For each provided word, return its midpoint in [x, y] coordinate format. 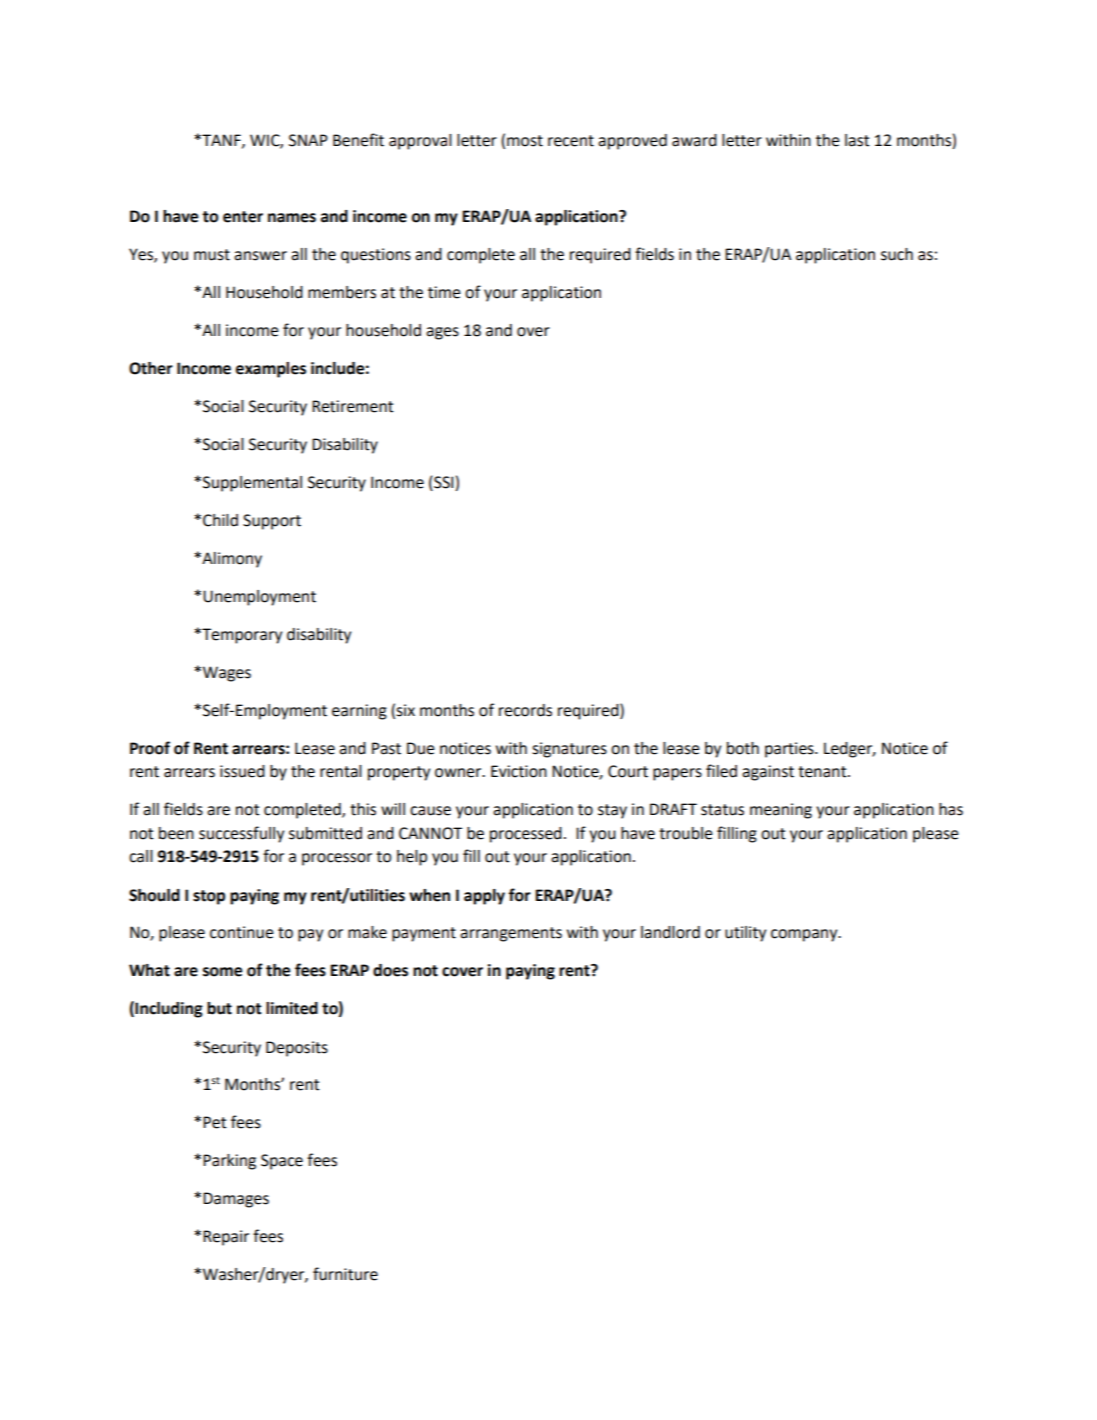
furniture [345, 1274]
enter [243, 217]
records [525, 710]
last [857, 140]
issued [242, 771]
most [525, 141]
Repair [226, 1238]
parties [790, 750]
